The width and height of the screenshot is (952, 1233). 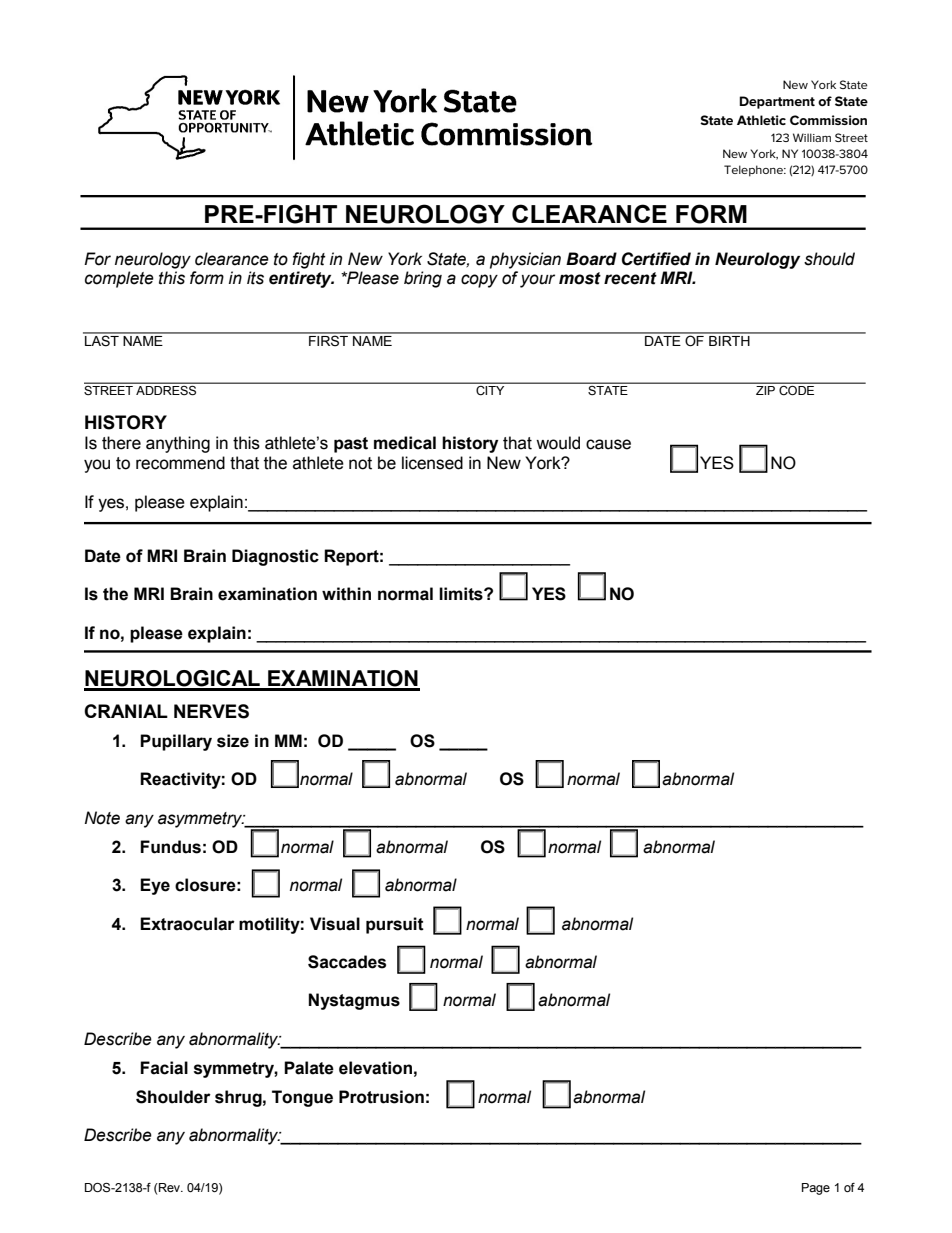 What do you see at coordinates (608, 444) in the screenshot?
I see `cause` at bounding box center [608, 444].
